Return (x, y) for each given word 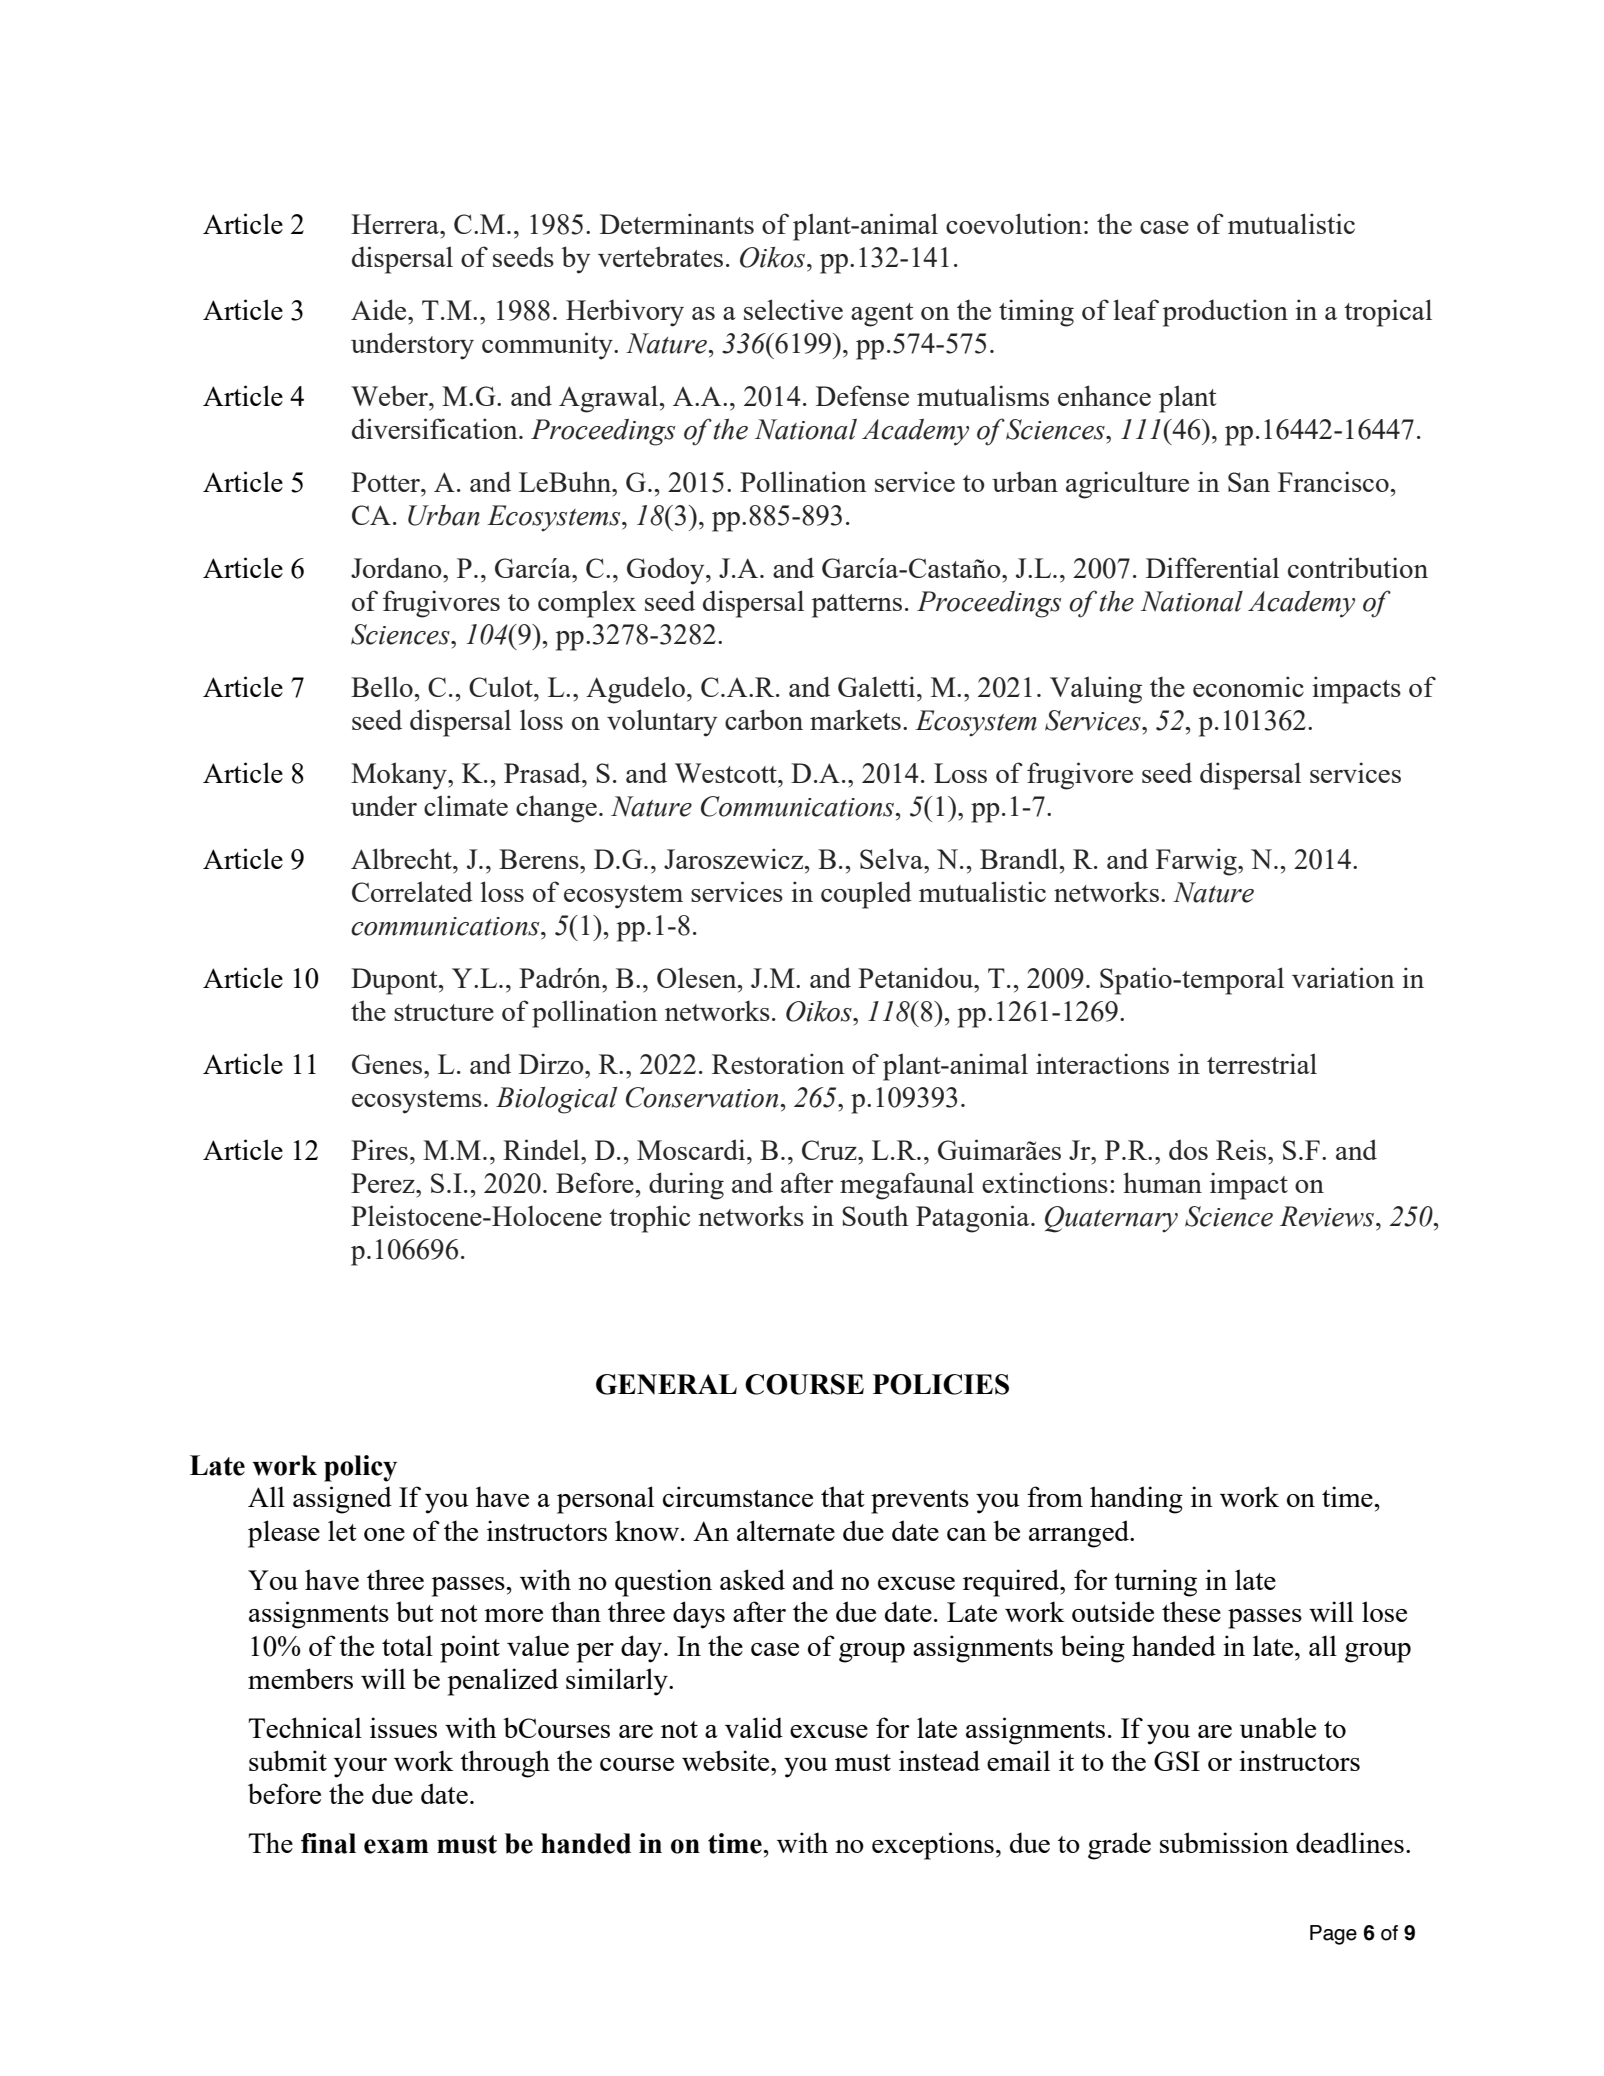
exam (396, 1846)
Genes (388, 1064)
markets (855, 719)
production (1225, 313)
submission (1224, 1842)
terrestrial (1262, 1063)
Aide (380, 309)
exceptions (933, 1846)
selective (793, 309)
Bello (382, 686)
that (843, 1496)
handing (1136, 1500)
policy (360, 1468)
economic (1248, 686)
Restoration (778, 1063)
